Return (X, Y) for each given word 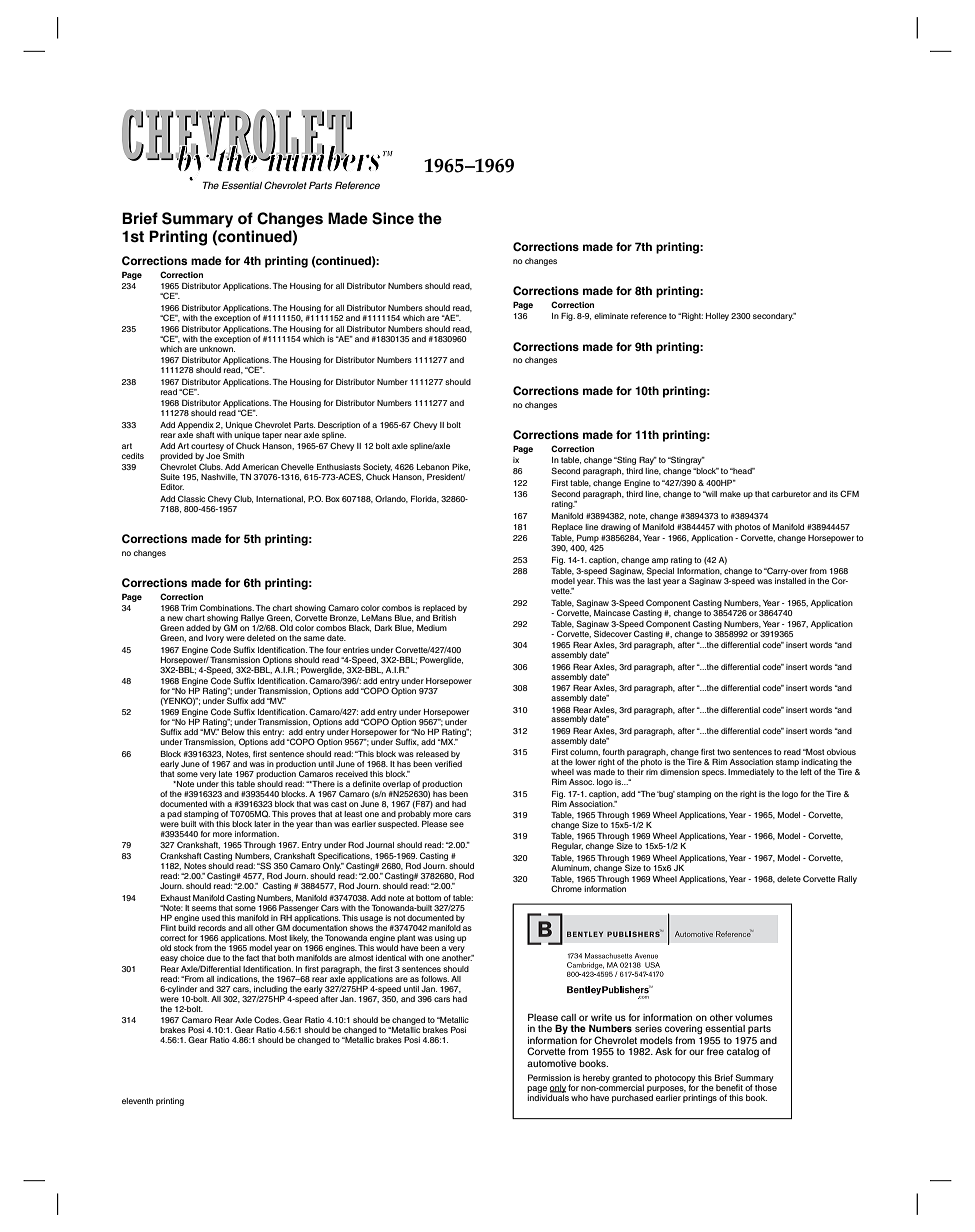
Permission (549, 1077)
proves (303, 815)
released (432, 754)
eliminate (611, 316)
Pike (461, 467)
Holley (717, 317)
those (766, 1086)
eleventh (137, 1101)
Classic (191, 498)
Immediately (751, 773)
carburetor (791, 494)
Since (393, 218)
